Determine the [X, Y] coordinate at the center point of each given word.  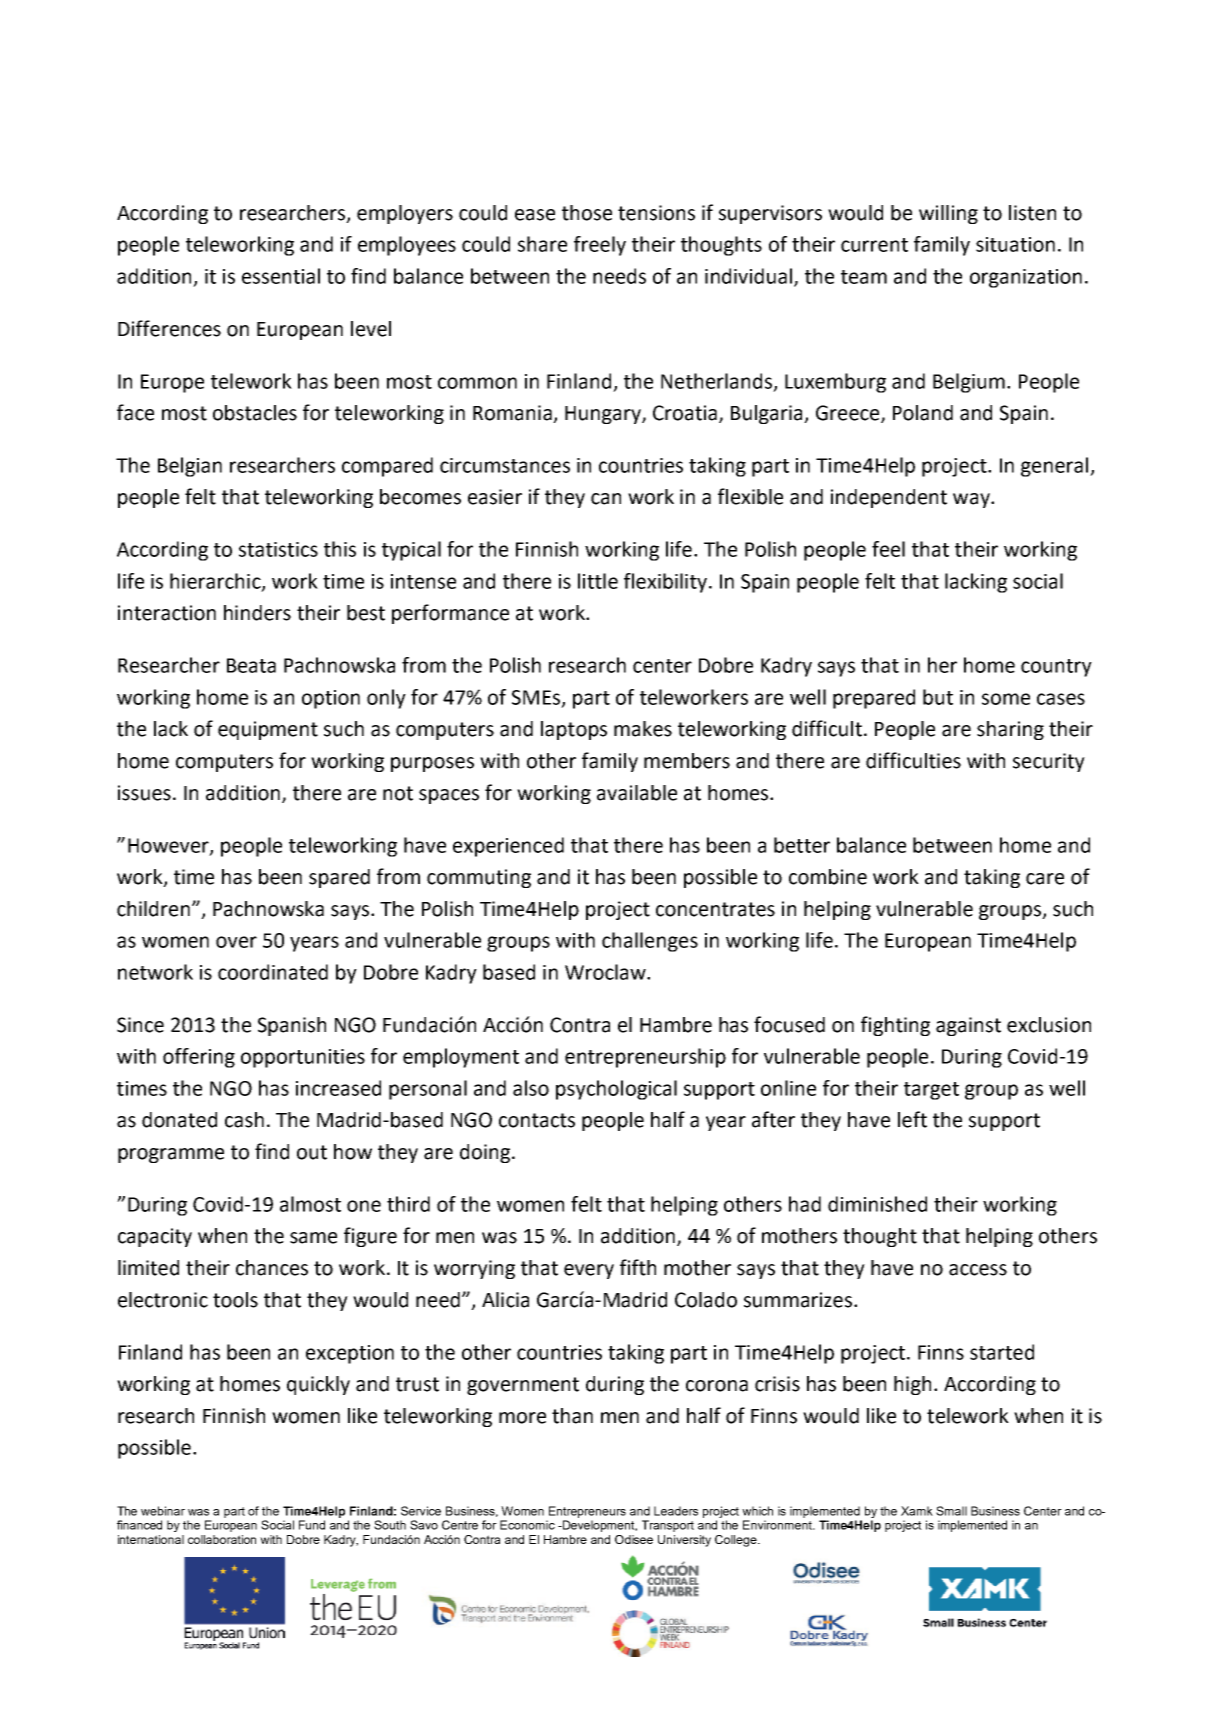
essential [281, 276]
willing [948, 214]
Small [951, 1511]
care [1045, 879]
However [169, 846]
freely [600, 246]
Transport [668, 1526]
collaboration [222, 1539]
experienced [508, 847]
